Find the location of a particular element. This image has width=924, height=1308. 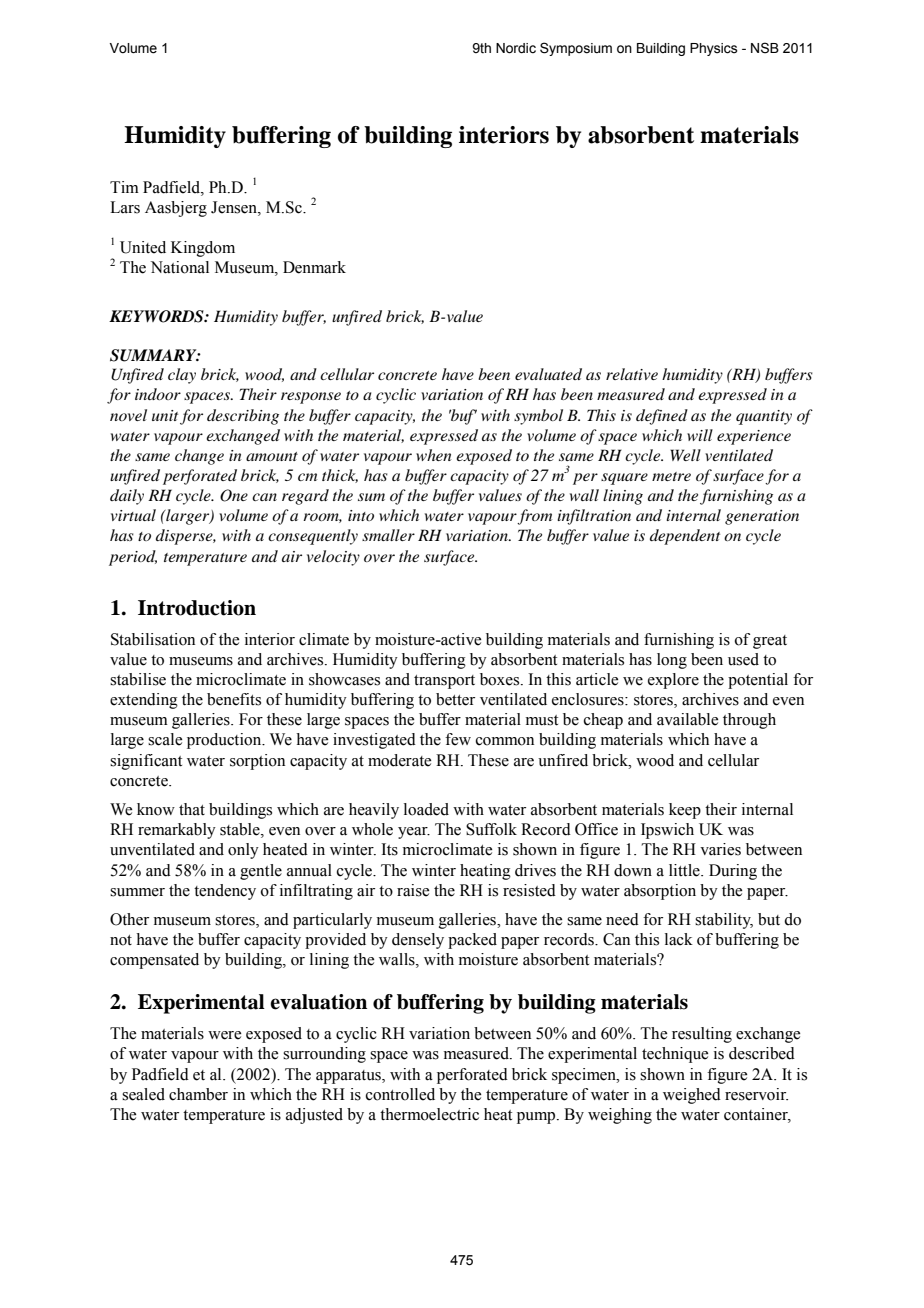

describing is located at coordinates (243, 417).
